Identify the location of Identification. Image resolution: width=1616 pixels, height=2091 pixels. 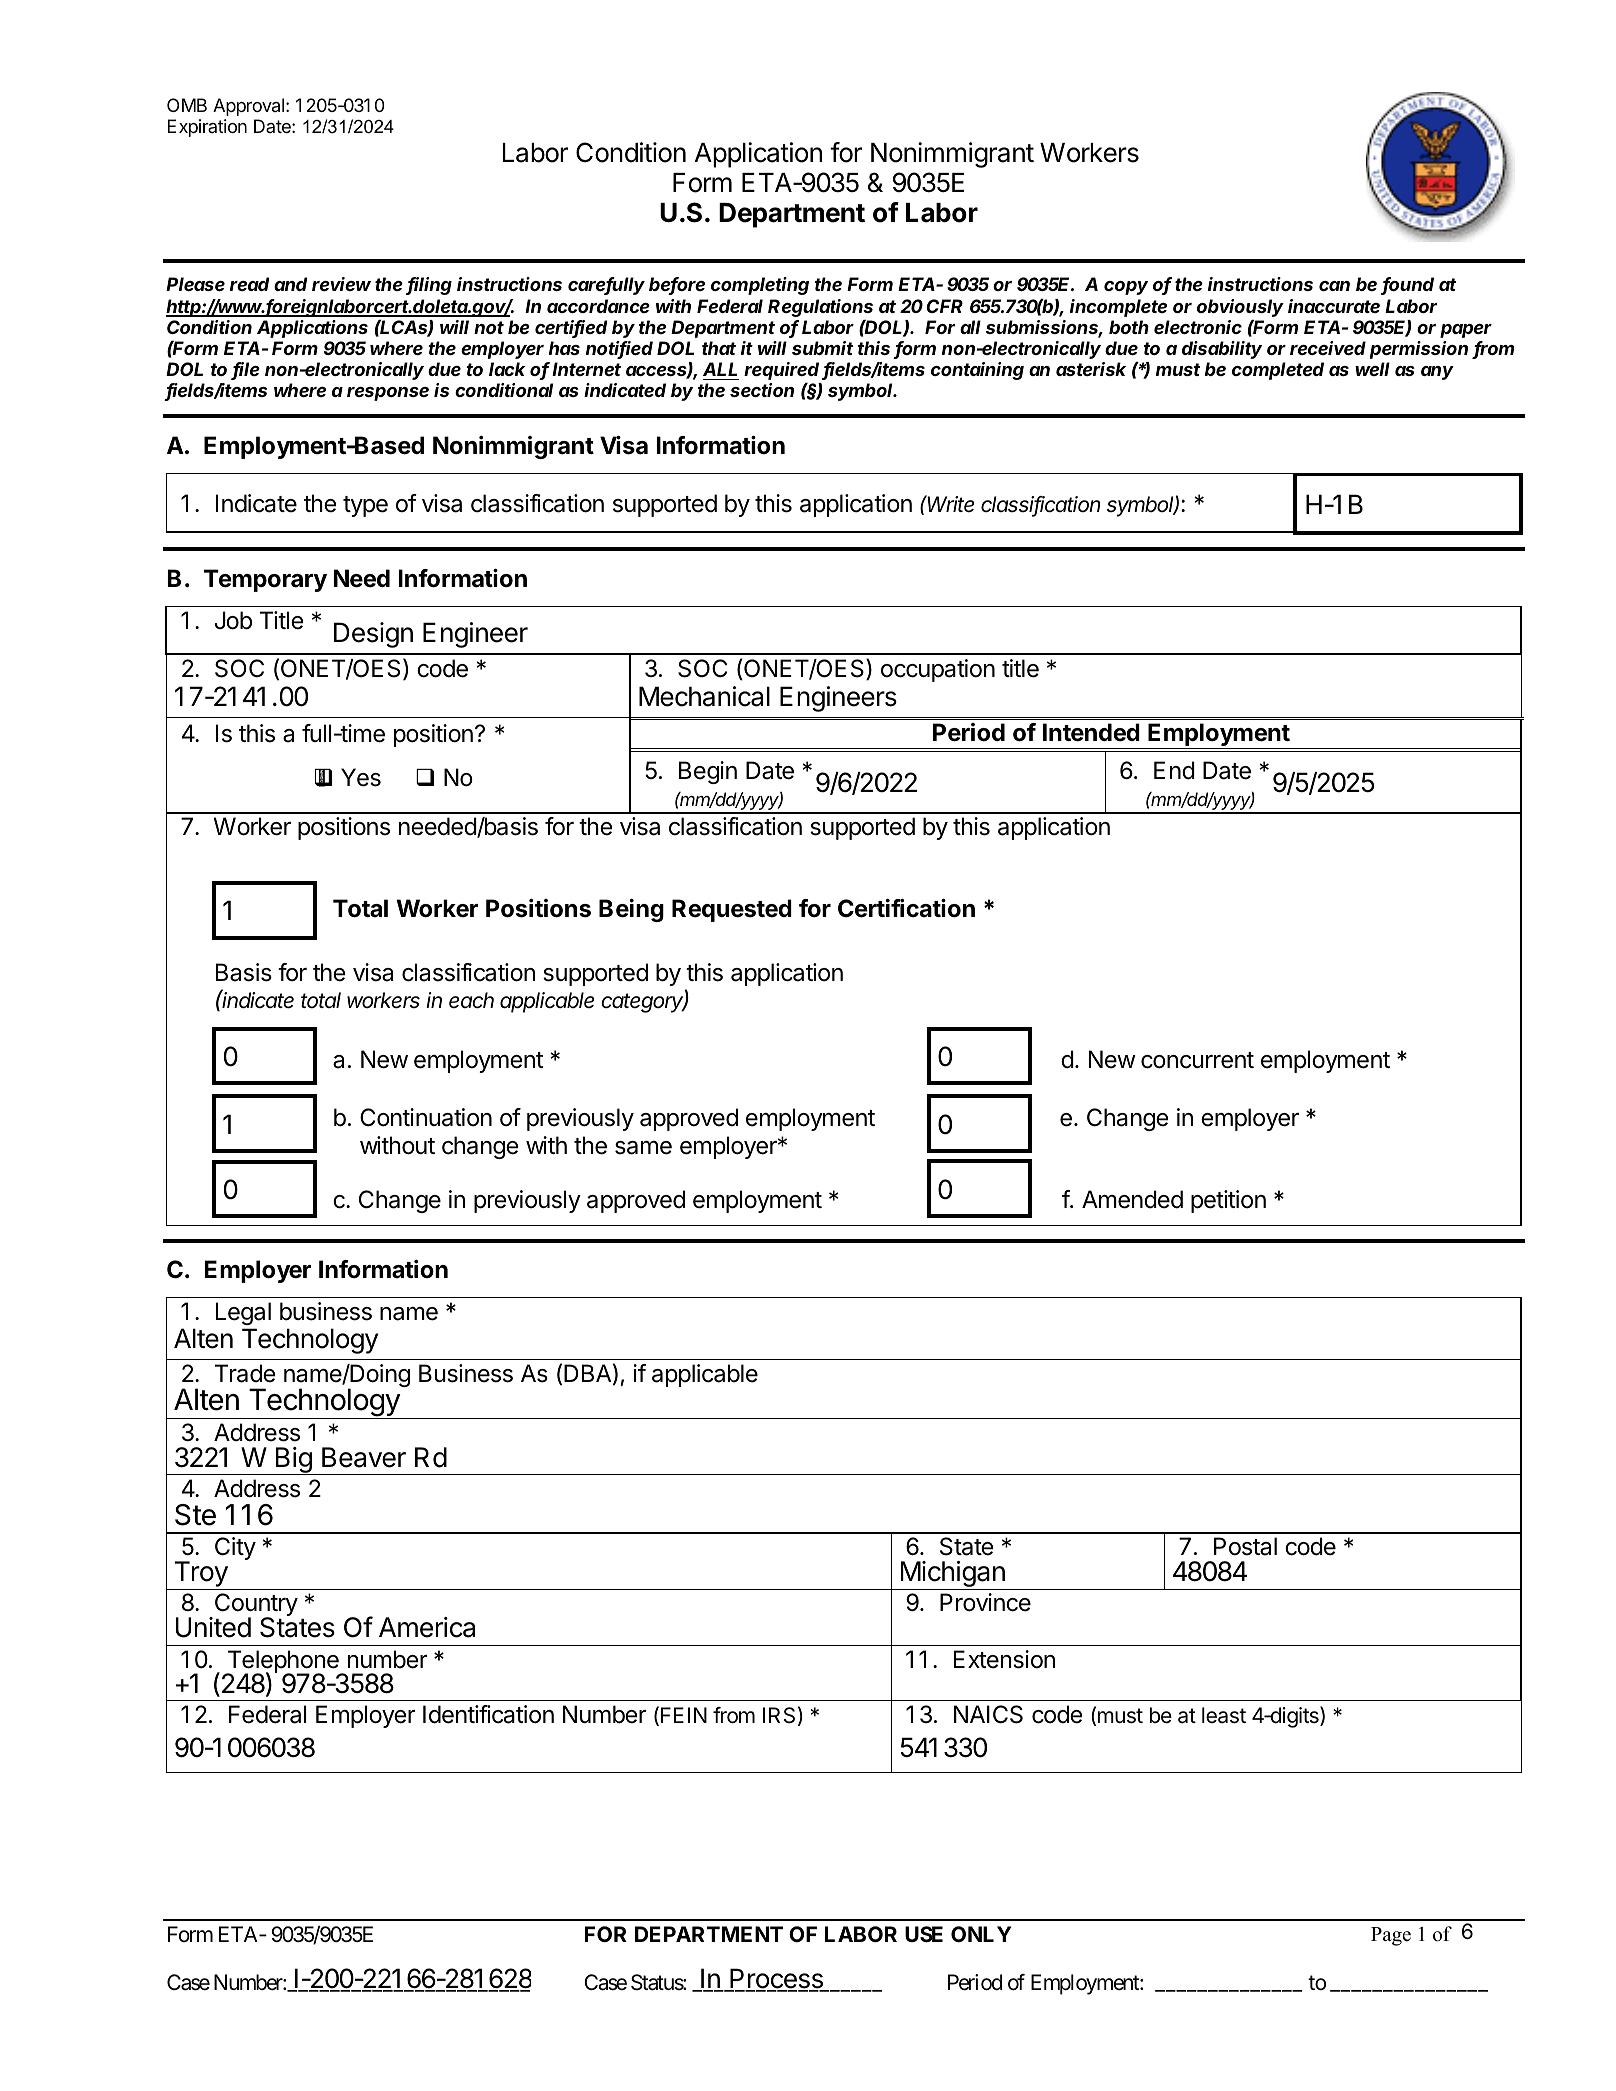
(488, 1714).
